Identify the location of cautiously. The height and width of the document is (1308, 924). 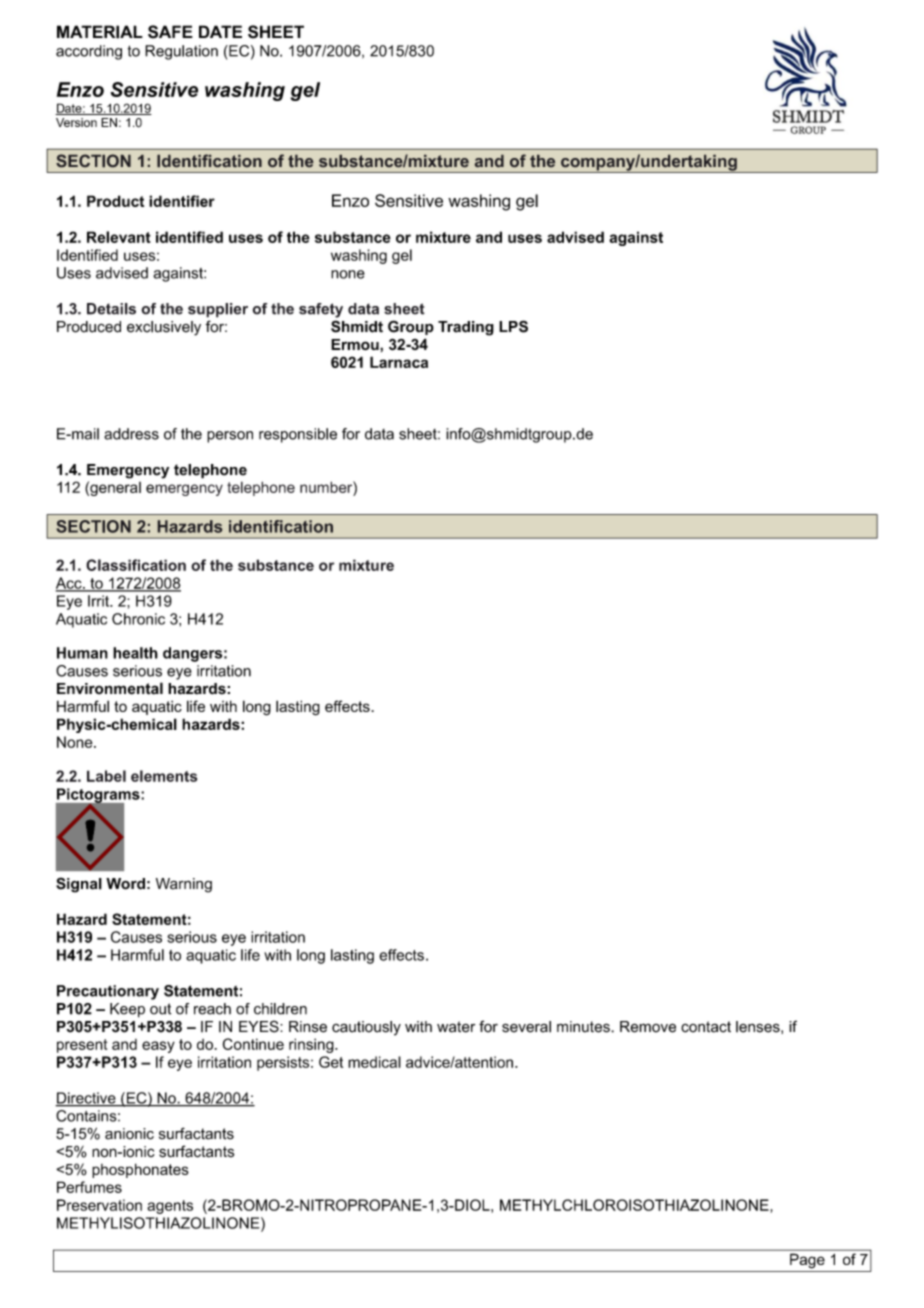
(366, 1028).
